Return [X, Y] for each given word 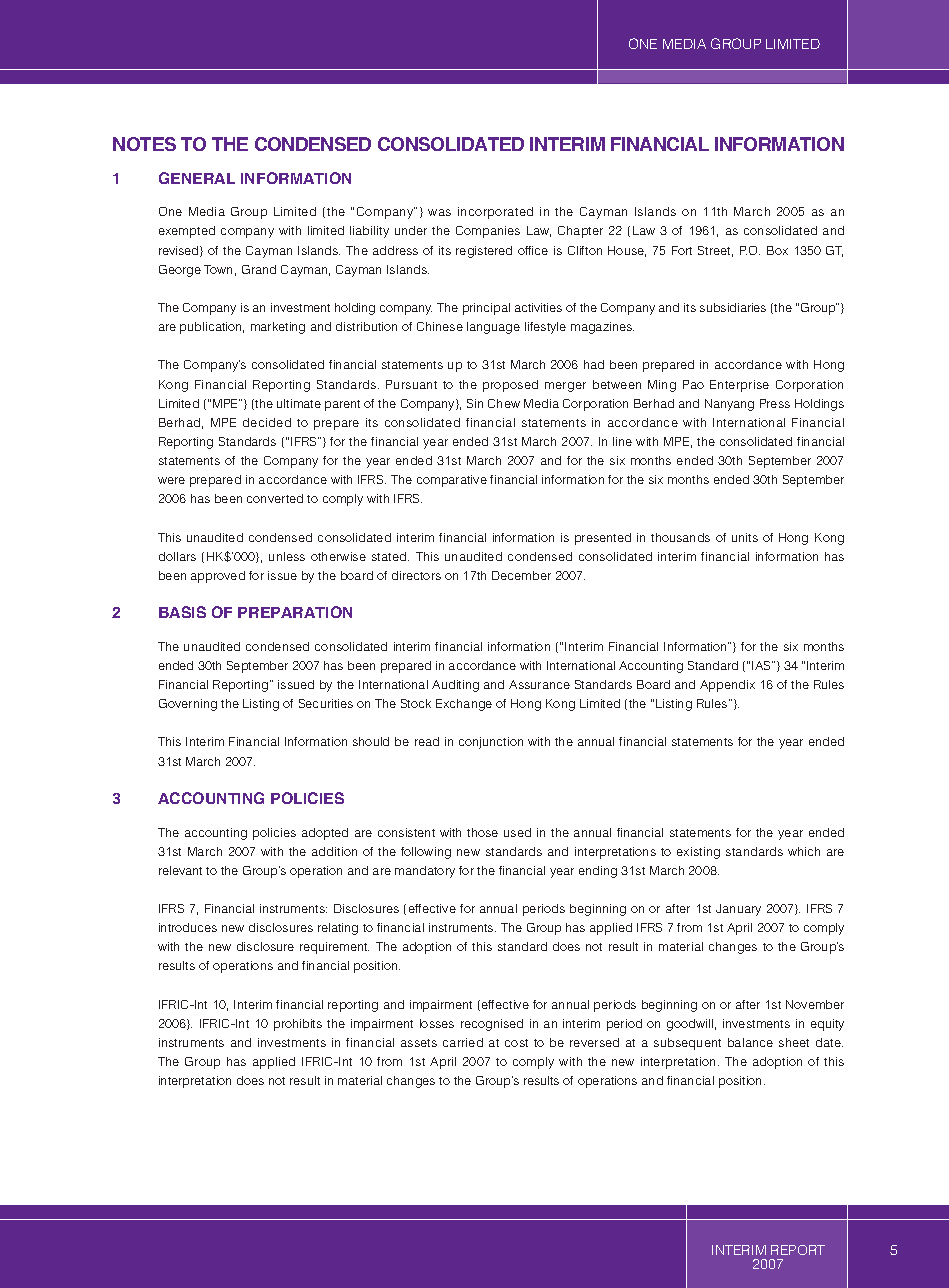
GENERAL [197, 178]
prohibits [298, 1025]
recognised [492, 1025]
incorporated [495, 213]
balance [750, 1042]
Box [777, 250]
